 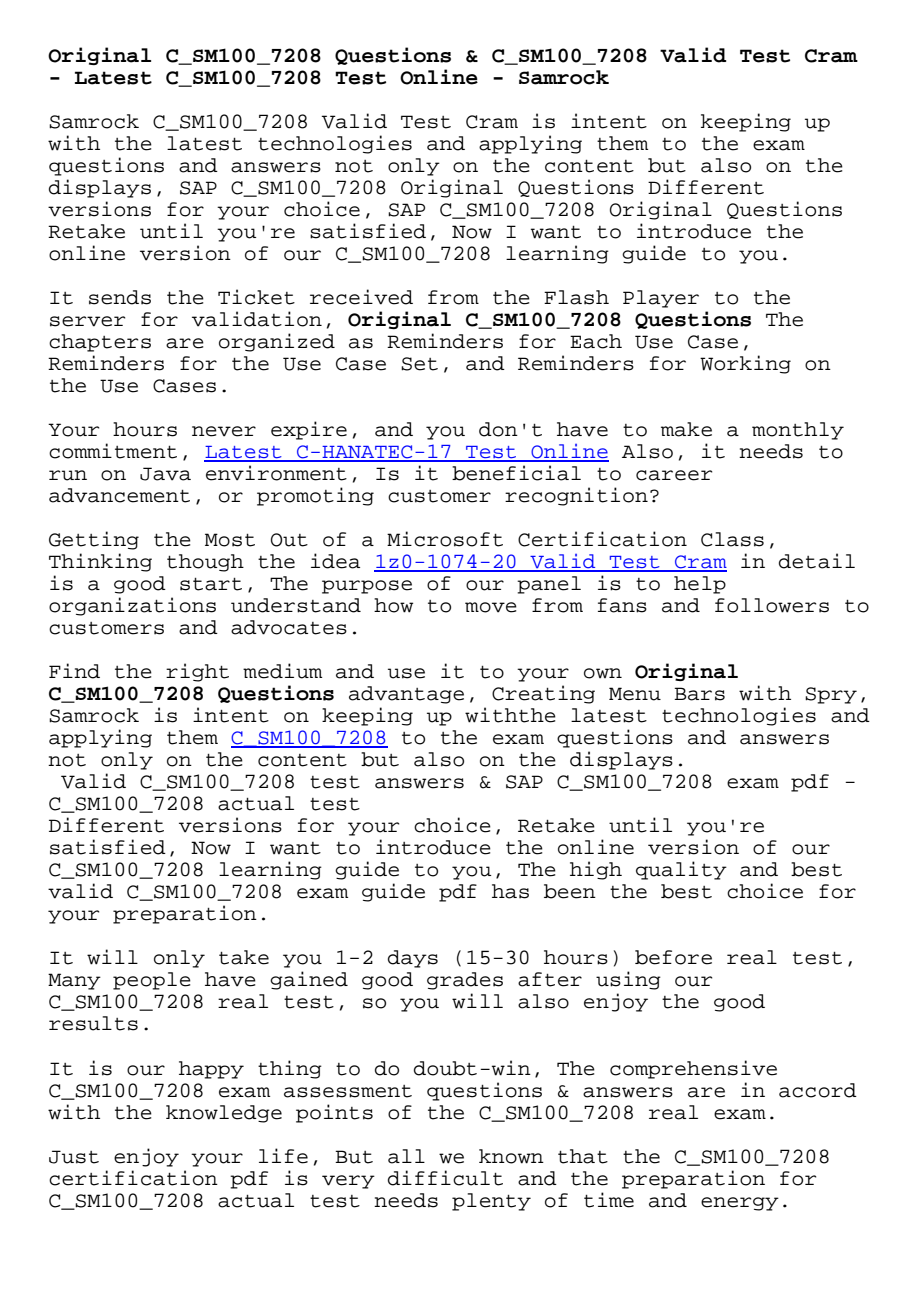 I want to click on advantage, so click(x=406, y=695).
